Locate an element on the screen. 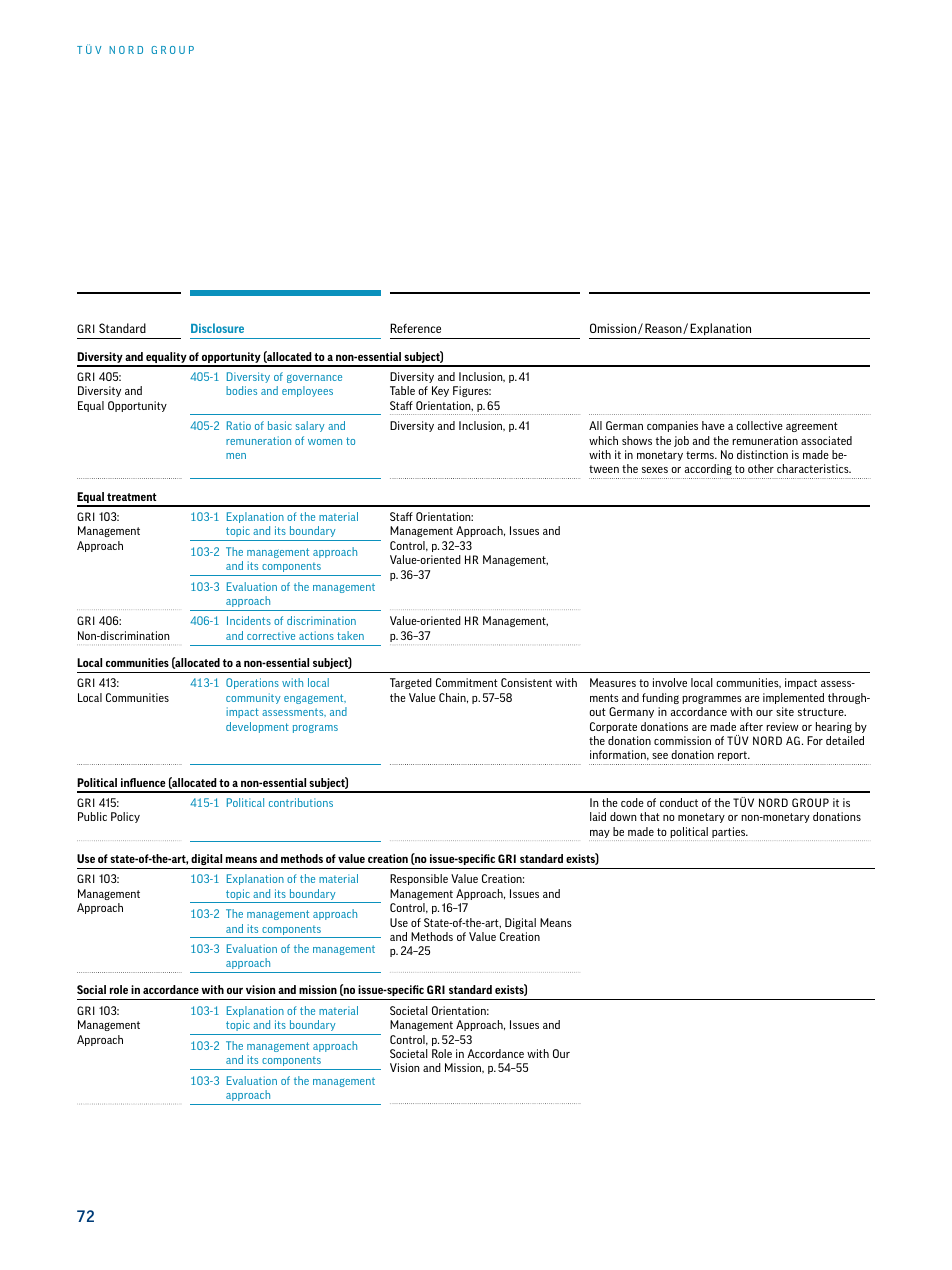 This screenshot has width=952, height=1270. report is located at coordinates (734, 756).
